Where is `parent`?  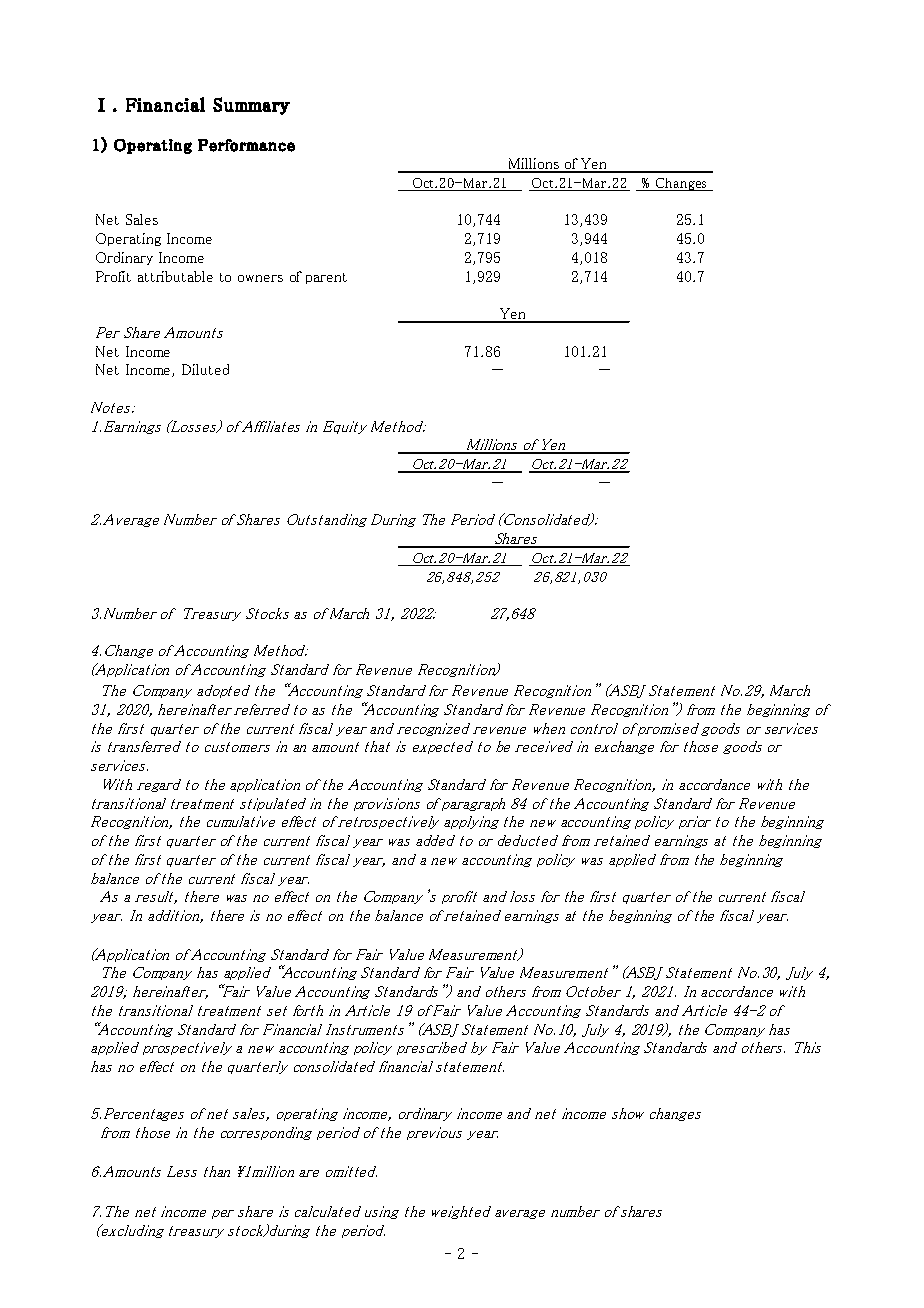 parent is located at coordinates (326, 278).
